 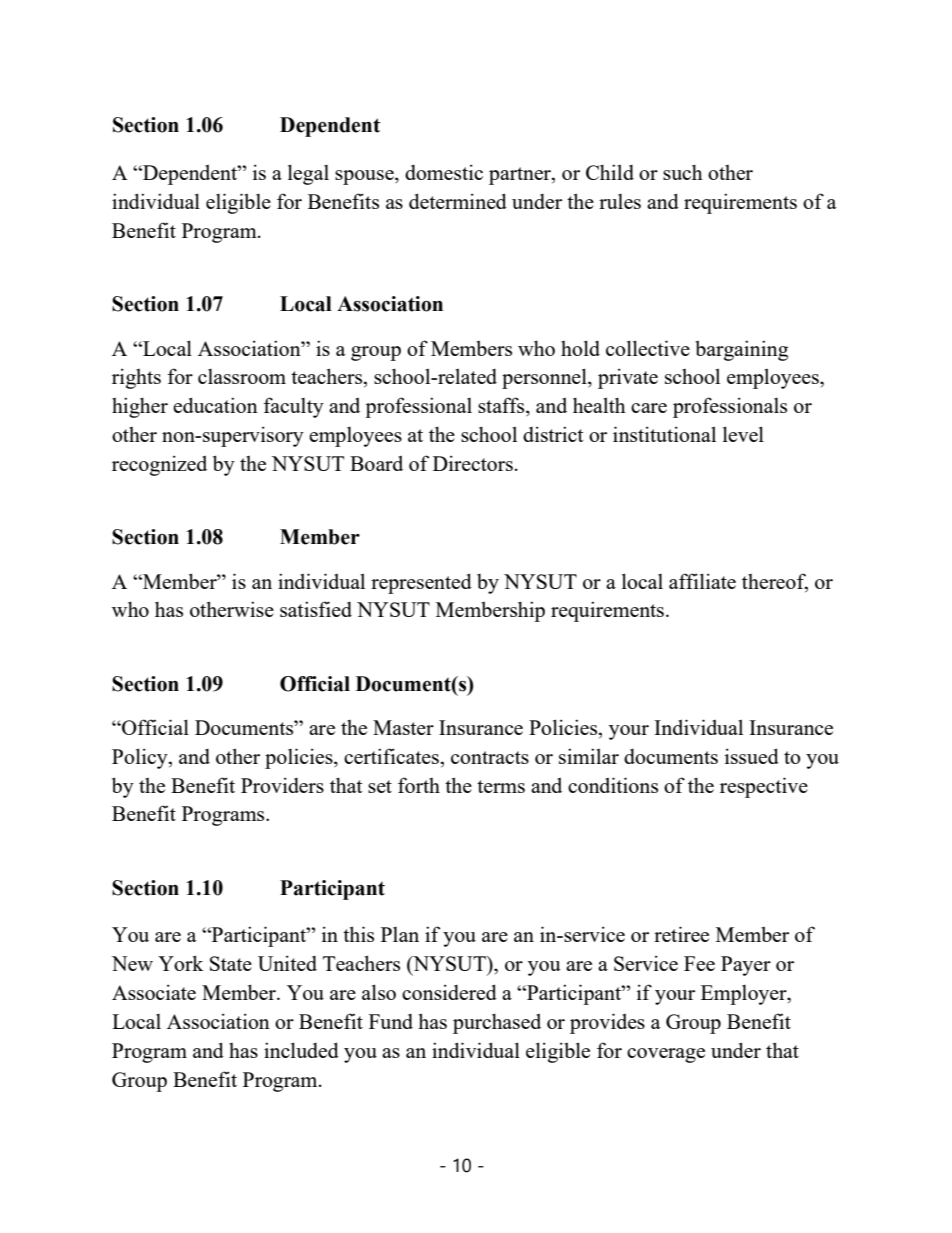 What do you see at coordinates (666, 1055) in the image?
I see `coverage` at bounding box center [666, 1055].
